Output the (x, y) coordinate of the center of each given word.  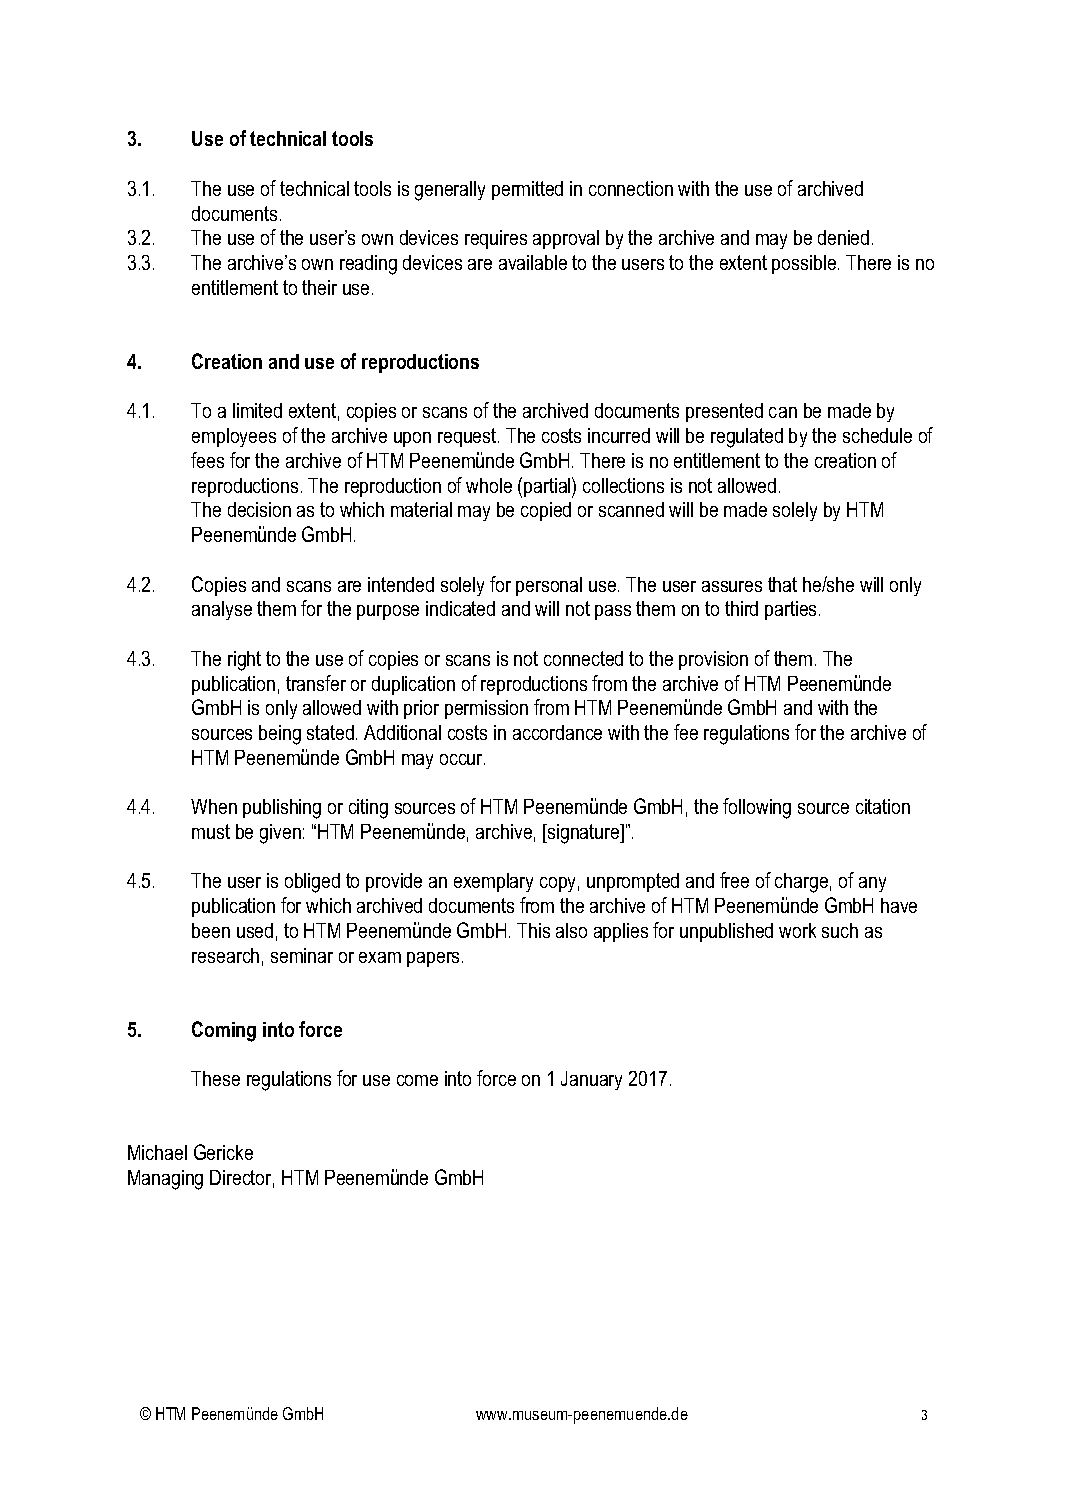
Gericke (223, 1152)
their (319, 287)
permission (486, 709)
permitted (527, 190)
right (244, 661)
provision (713, 660)
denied (843, 237)
